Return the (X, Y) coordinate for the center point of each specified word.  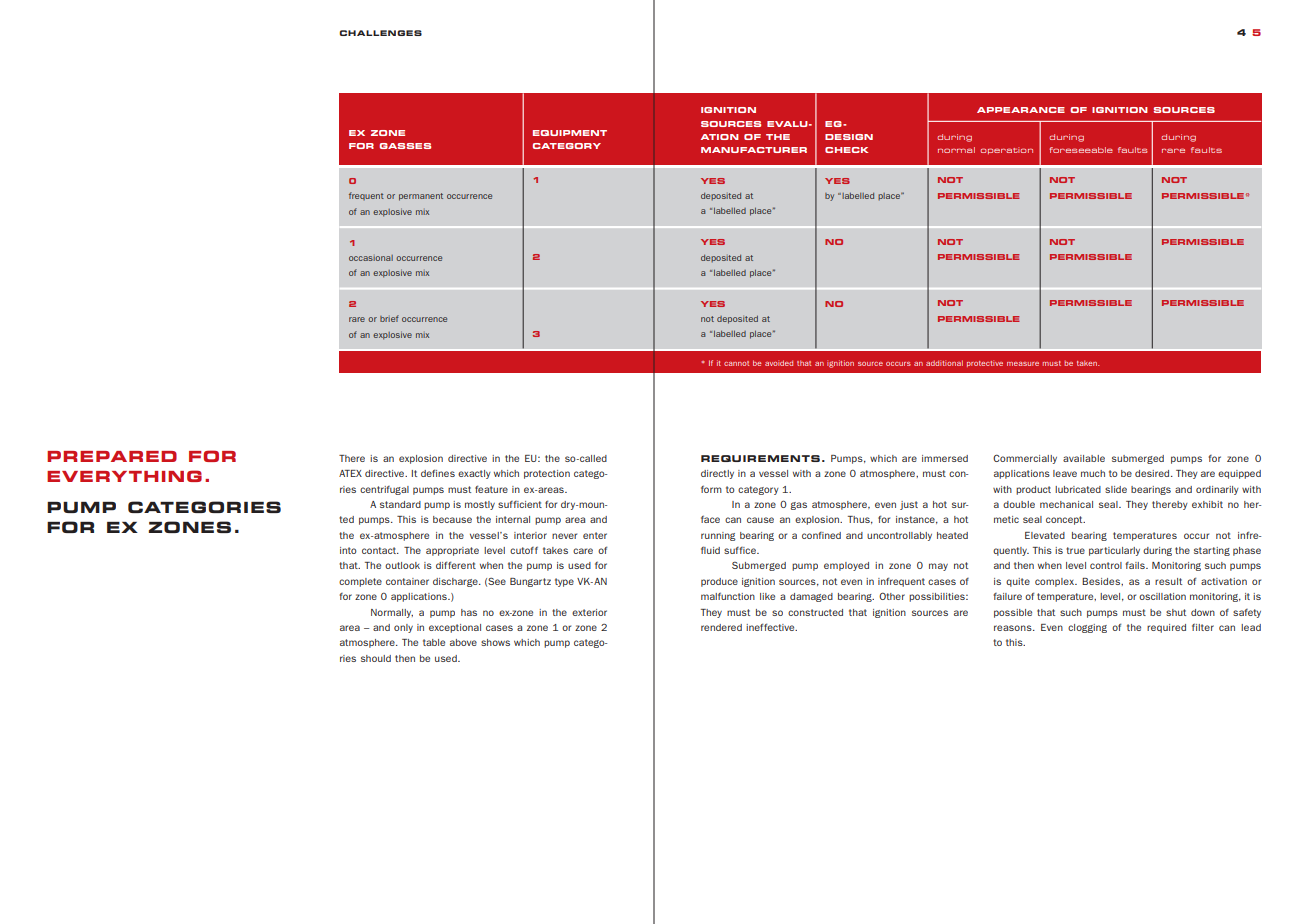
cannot (736, 363)
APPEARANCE (1021, 110)
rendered (721, 627)
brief (389, 318)
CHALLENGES (380, 33)
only (403, 628)
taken (1088, 363)
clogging (1087, 628)
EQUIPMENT (570, 133)
